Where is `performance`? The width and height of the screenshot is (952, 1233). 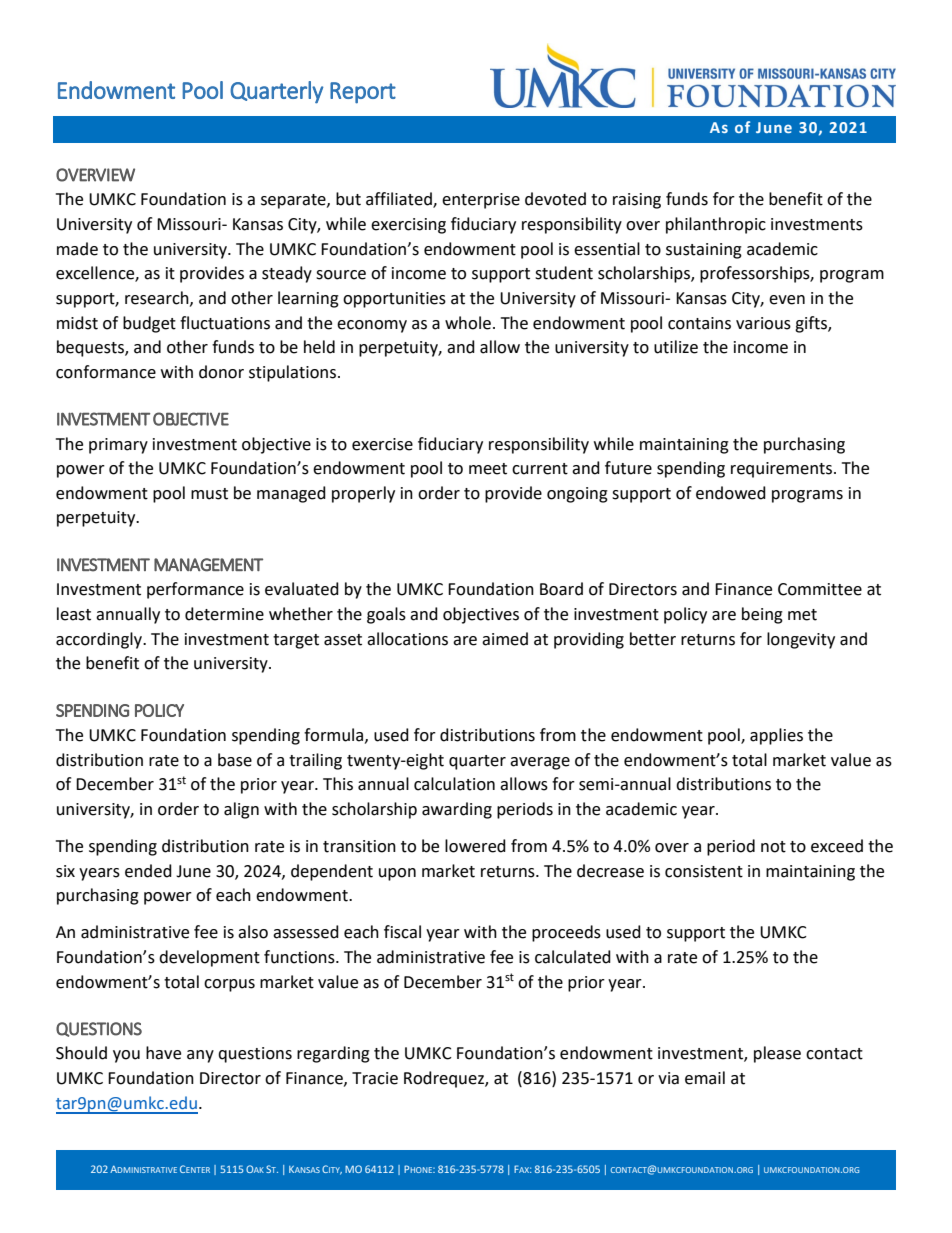 performance is located at coordinates (195, 590).
